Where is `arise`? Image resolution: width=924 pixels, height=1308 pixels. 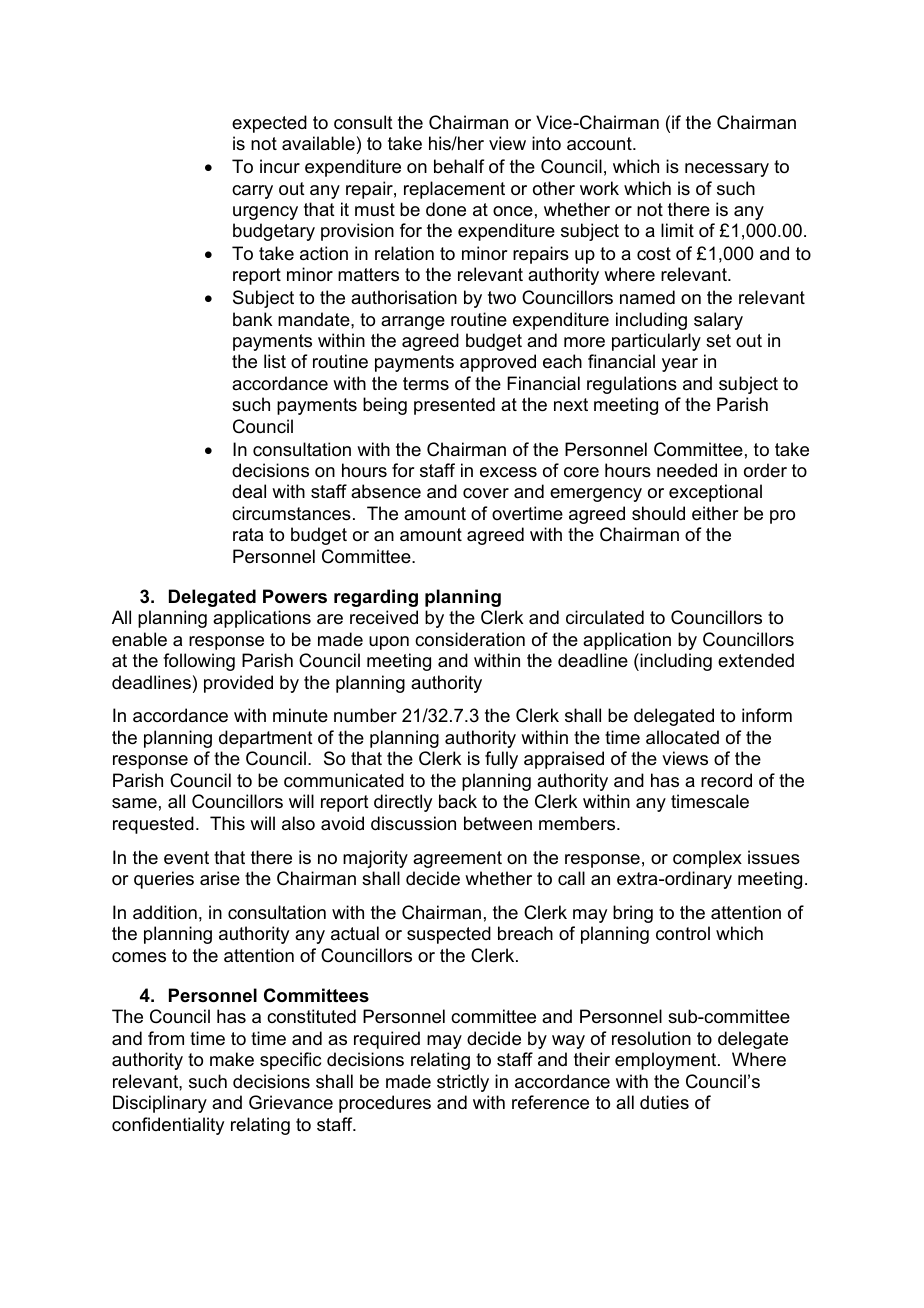 arise is located at coordinates (220, 878).
